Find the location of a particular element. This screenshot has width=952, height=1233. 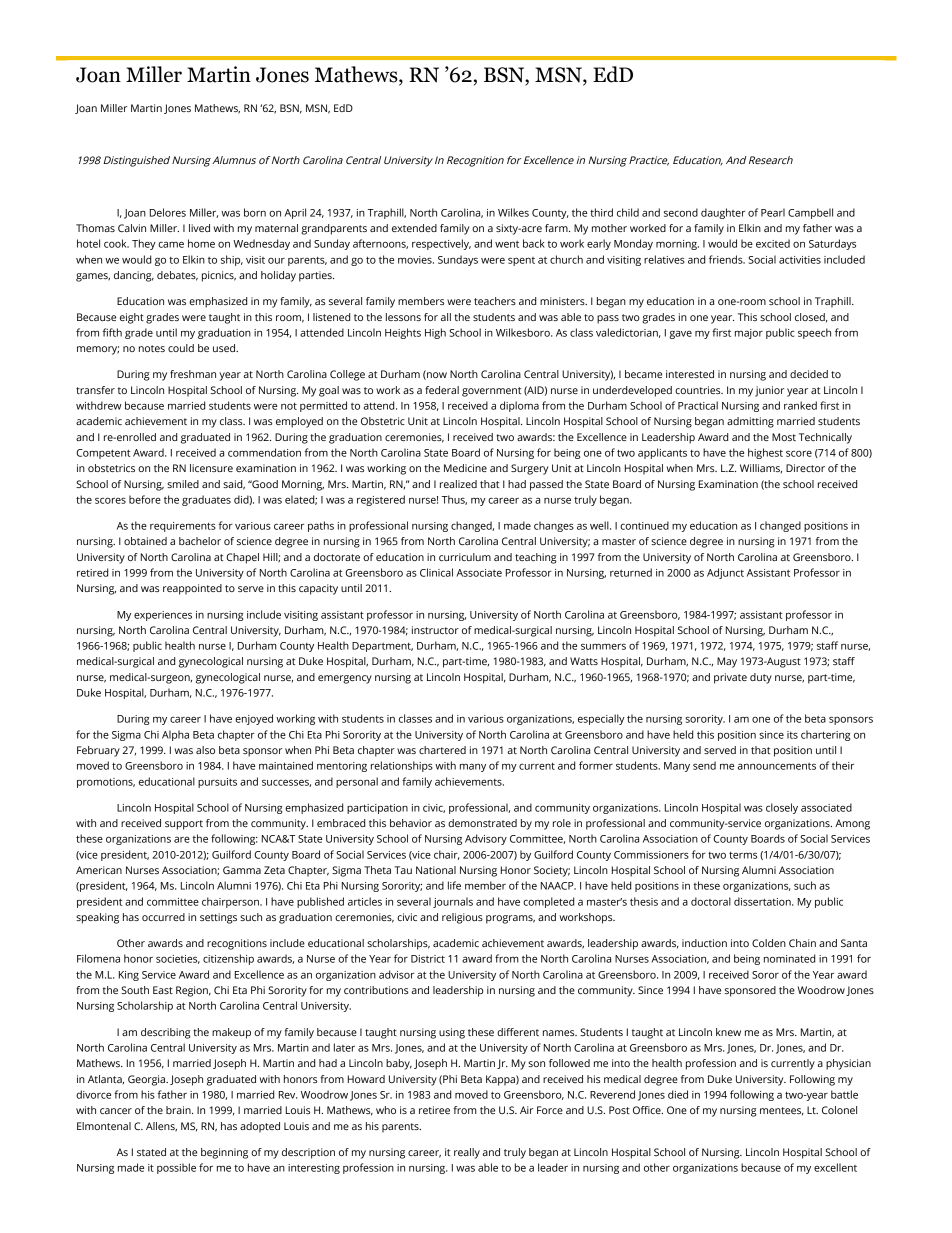

duty is located at coordinates (761, 678).
